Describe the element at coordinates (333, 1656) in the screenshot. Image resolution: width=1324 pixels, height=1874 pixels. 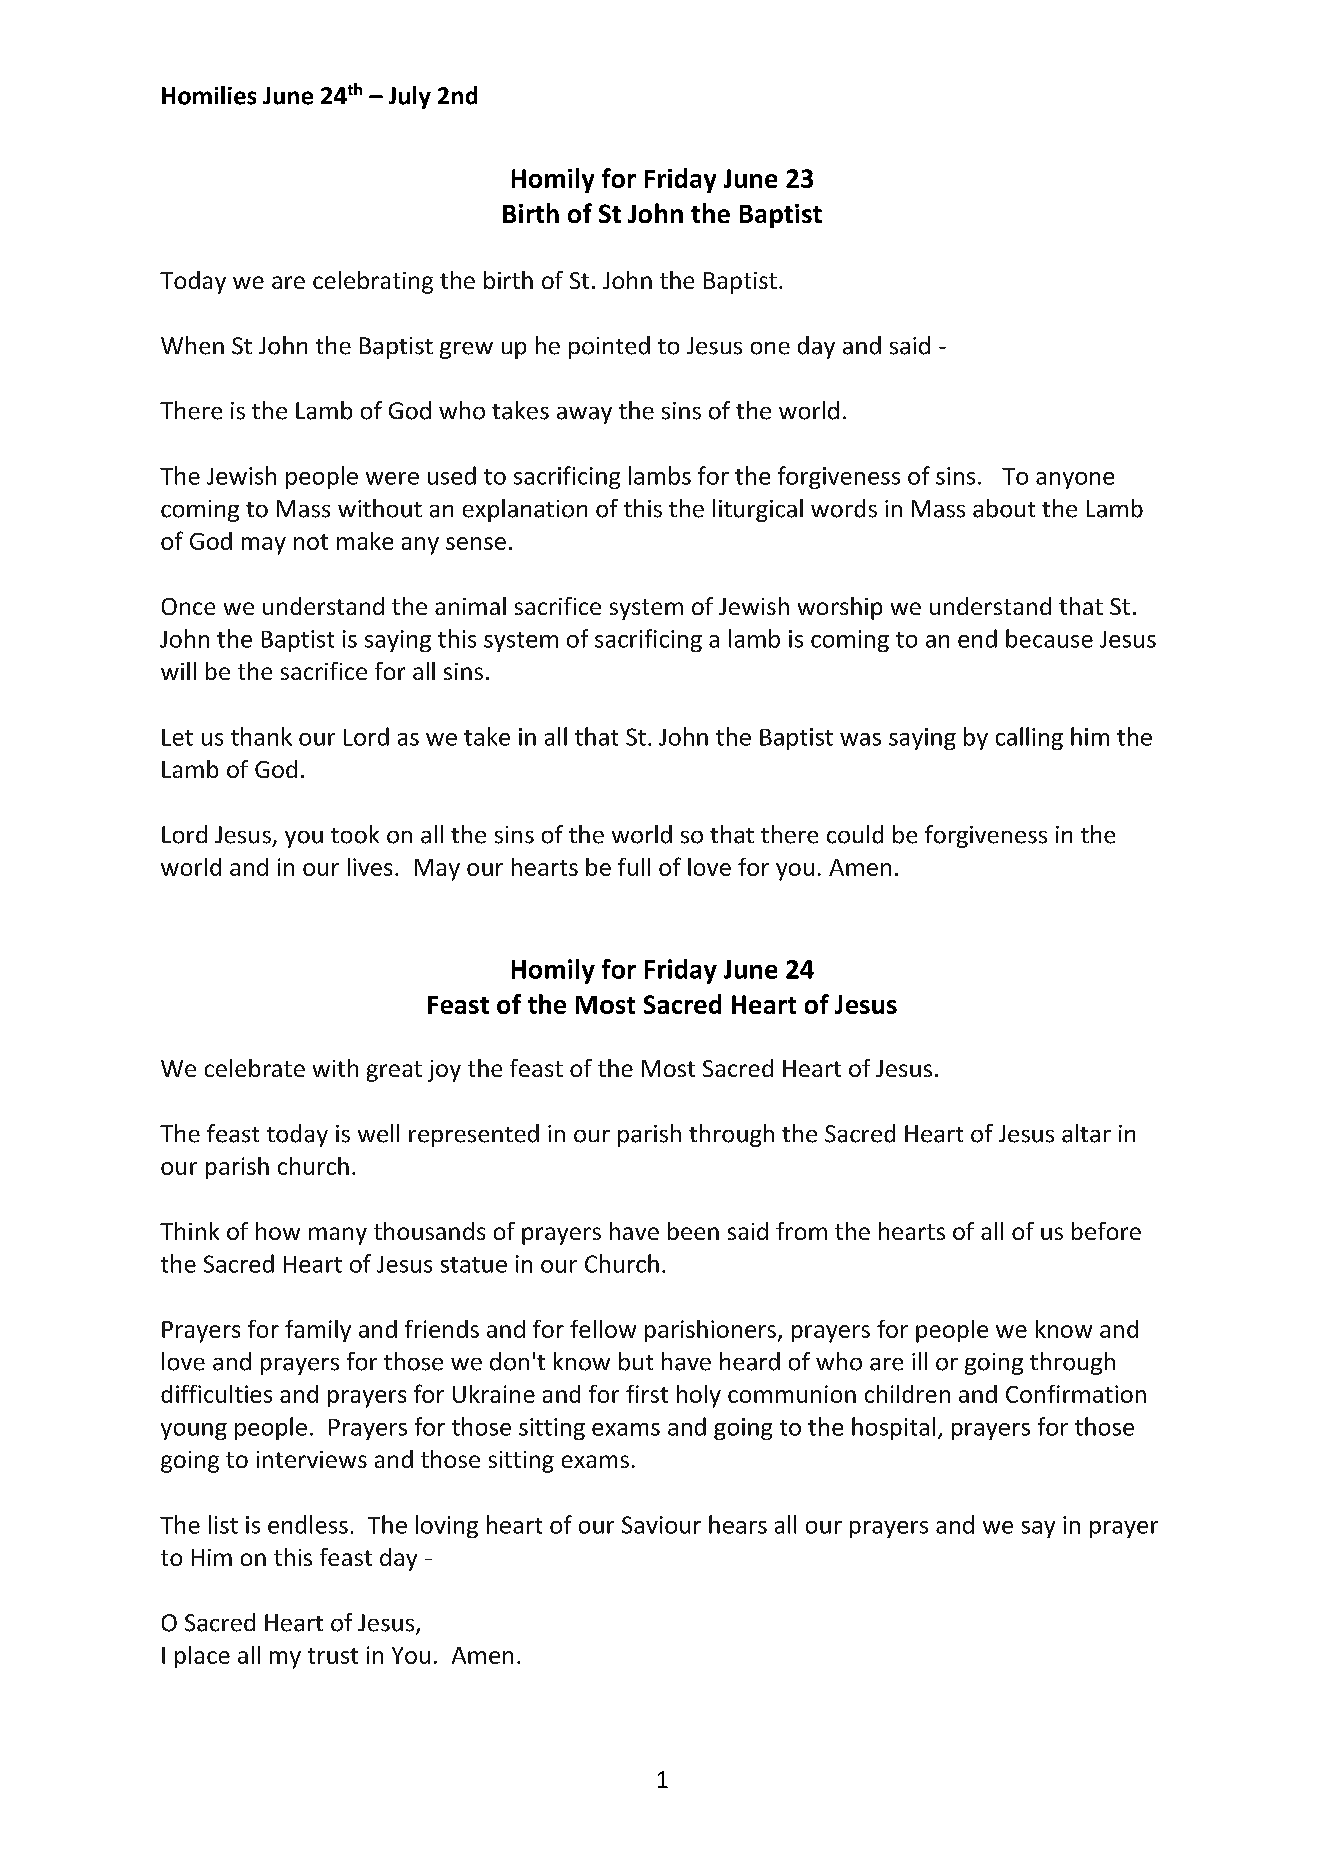
I see `trust` at that location.
